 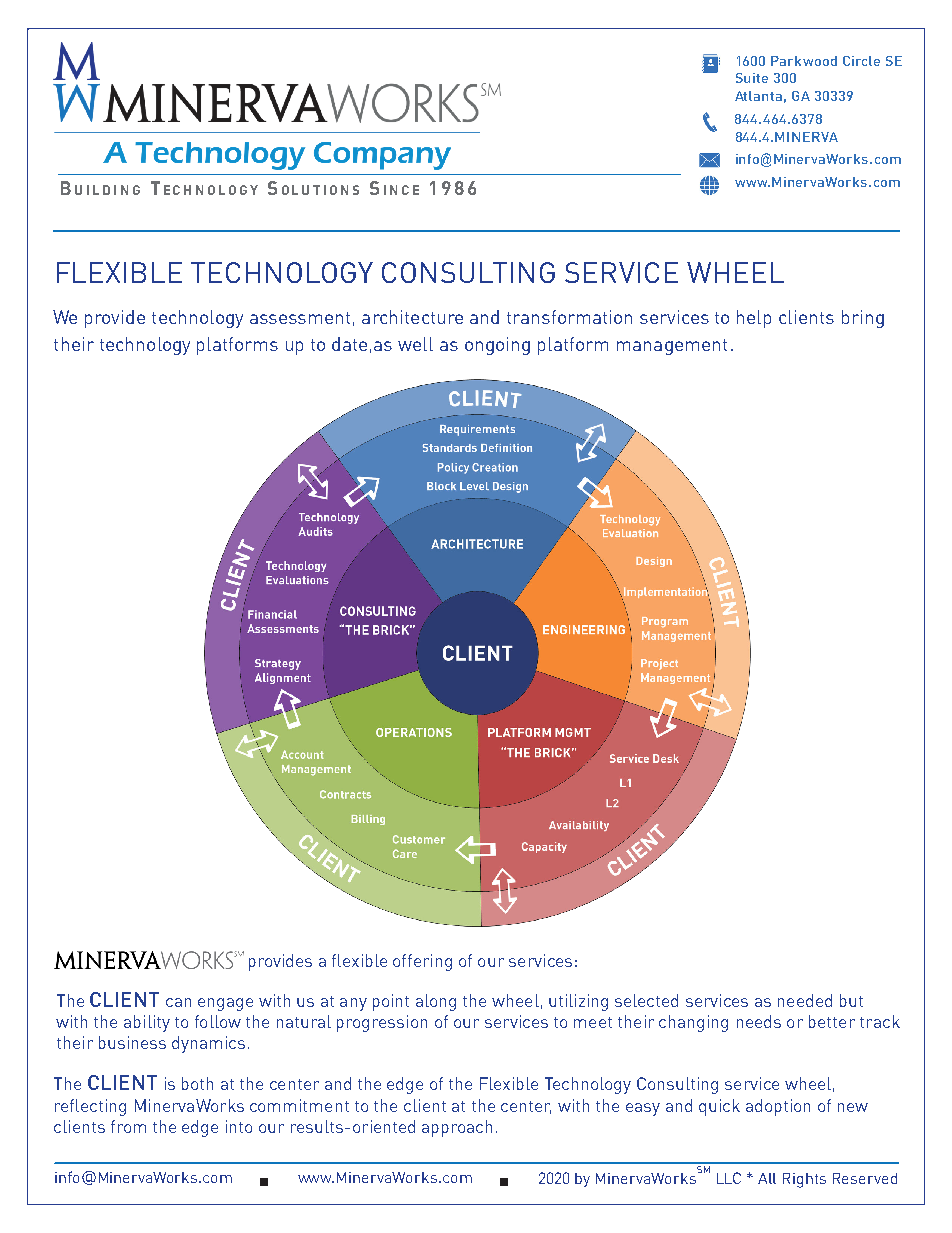 I want to click on help, so click(x=754, y=319).
